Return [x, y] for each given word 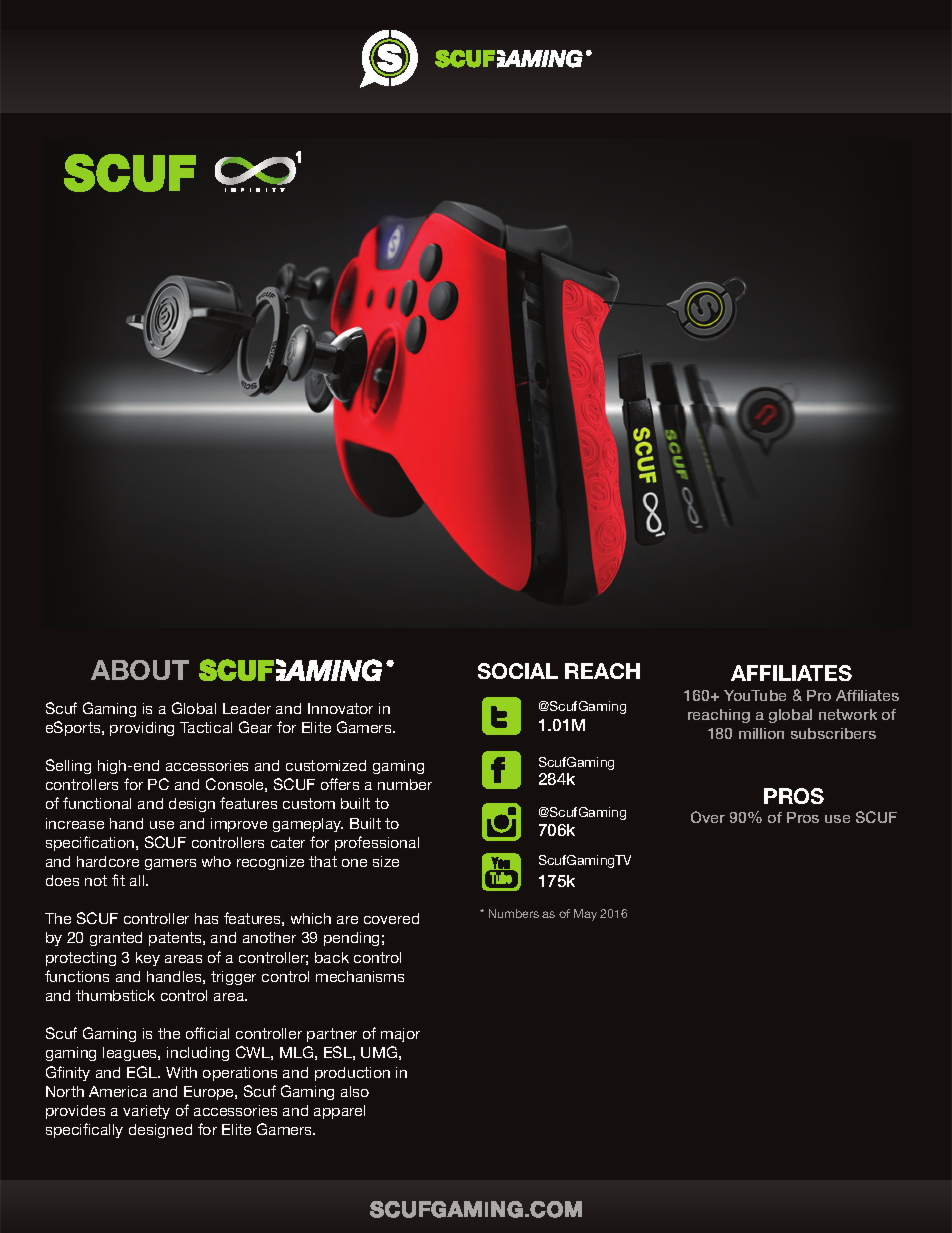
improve [239, 825]
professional [377, 843]
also [355, 1091]
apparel [339, 1112]
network [848, 714]
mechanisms [360, 976]
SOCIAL [518, 671]
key [148, 959]
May [585, 915]
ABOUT [140, 670]
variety [146, 1112]
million [761, 733]
